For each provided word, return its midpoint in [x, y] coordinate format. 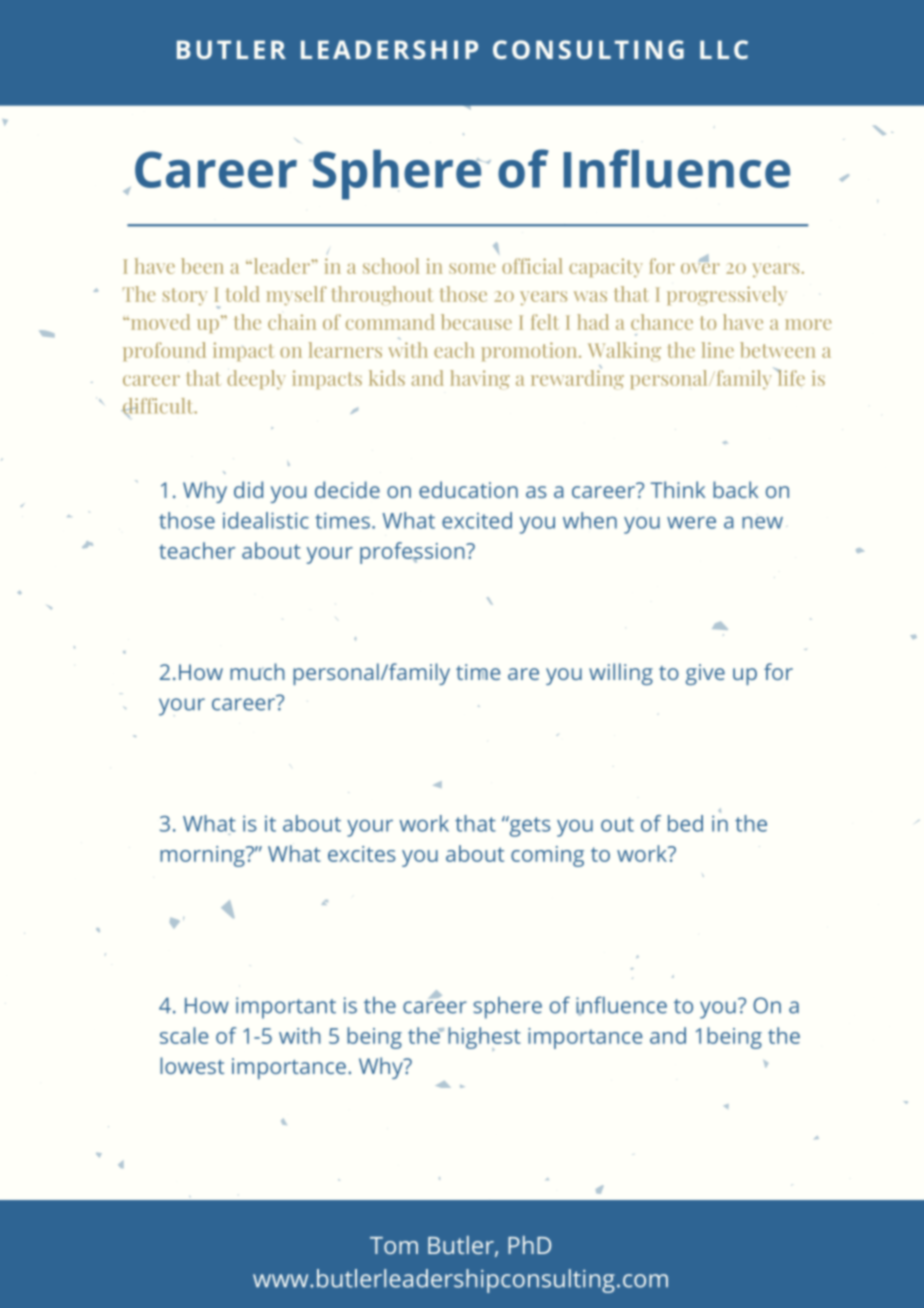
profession [413, 553]
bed [685, 823]
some [472, 268]
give [705, 674]
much [257, 671]
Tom [394, 1245]
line [718, 350]
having [480, 379]
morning [203, 856]
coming [547, 856]
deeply [256, 380]
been [202, 266]
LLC [724, 49]
